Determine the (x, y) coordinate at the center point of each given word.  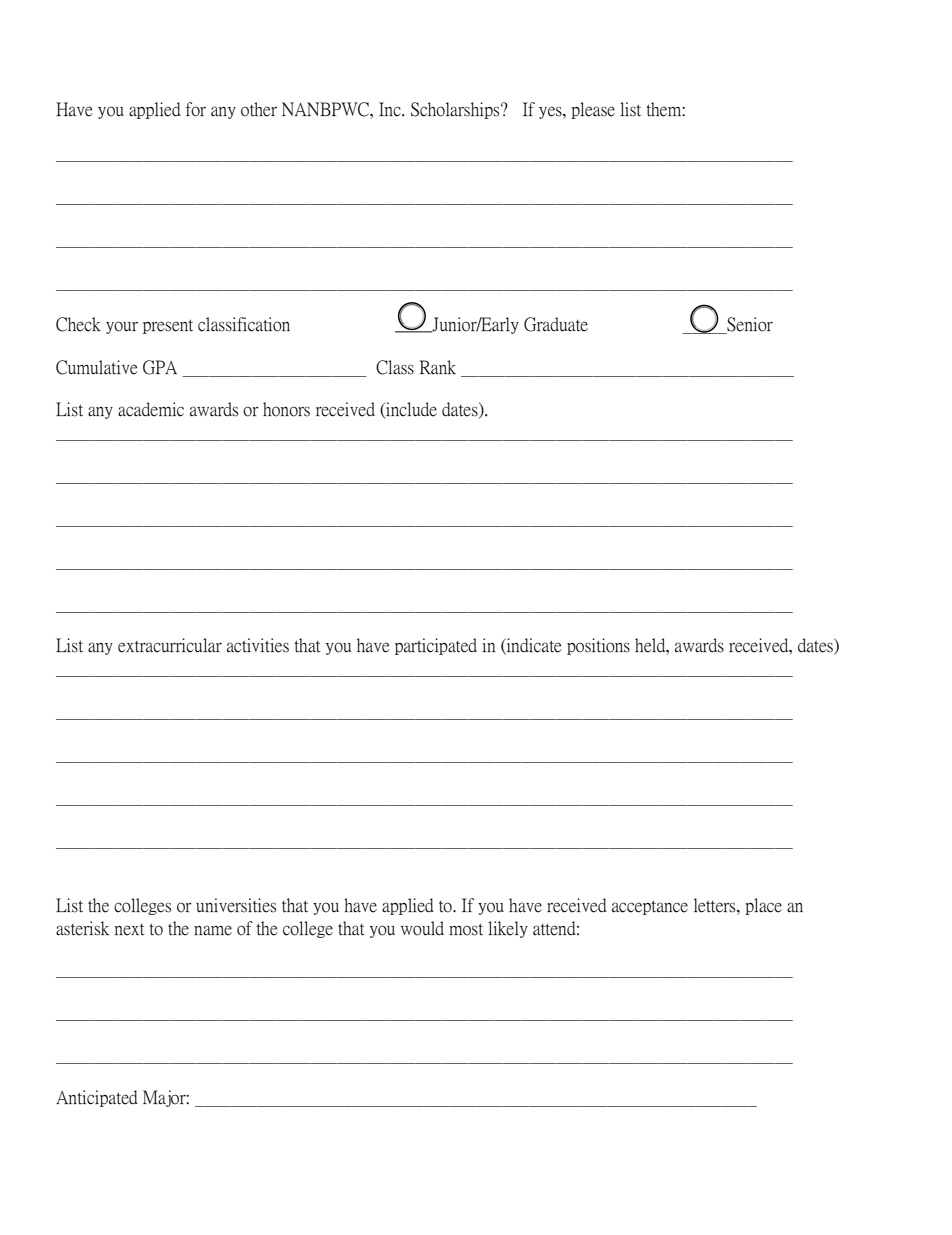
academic (151, 409)
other (259, 109)
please (593, 110)
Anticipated (97, 1098)
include (410, 410)
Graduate (556, 324)
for (195, 109)
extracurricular (170, 645)
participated (436, 646)
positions (598, 646)
